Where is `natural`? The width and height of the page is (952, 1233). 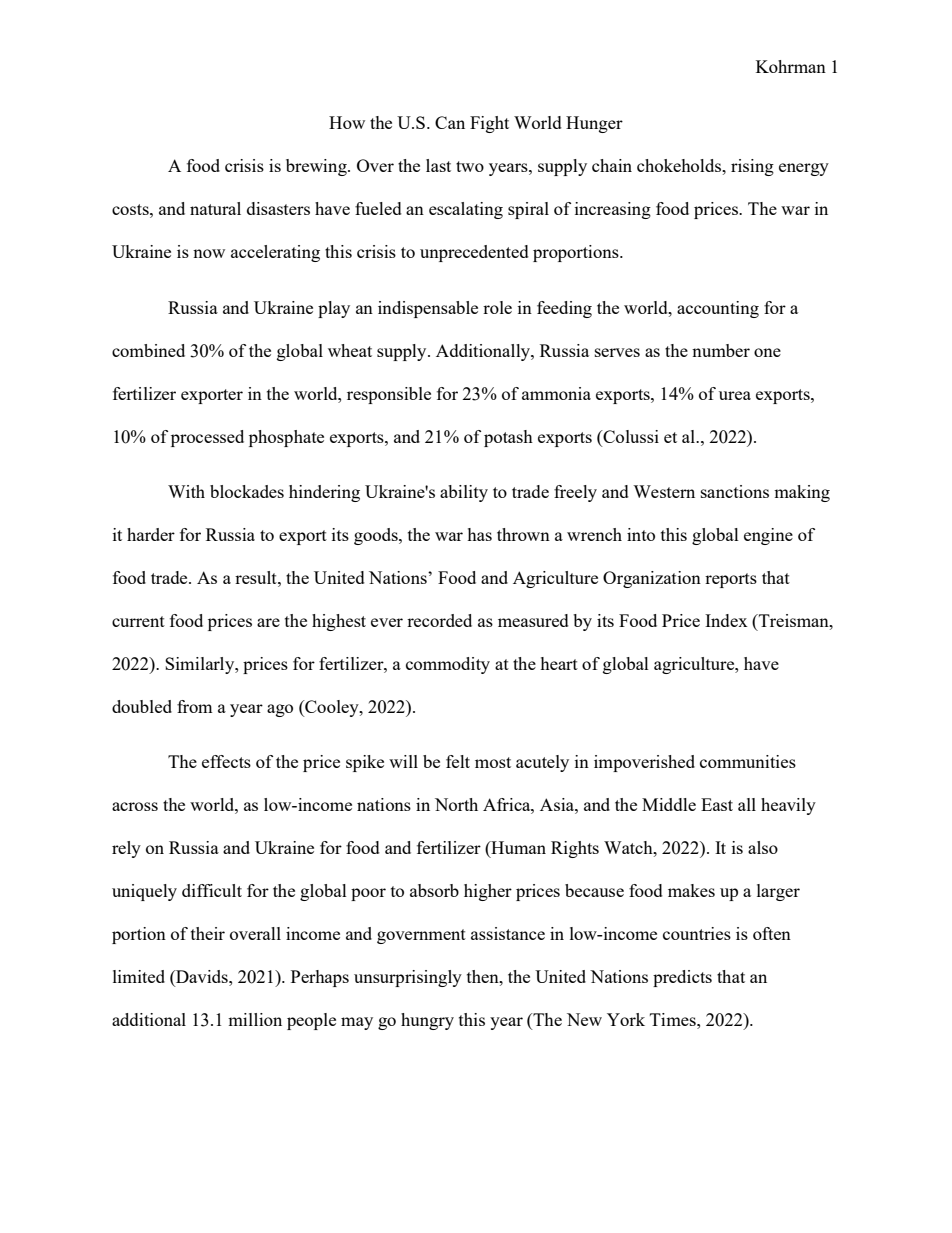 natural is located at coordinates (215, 208).
